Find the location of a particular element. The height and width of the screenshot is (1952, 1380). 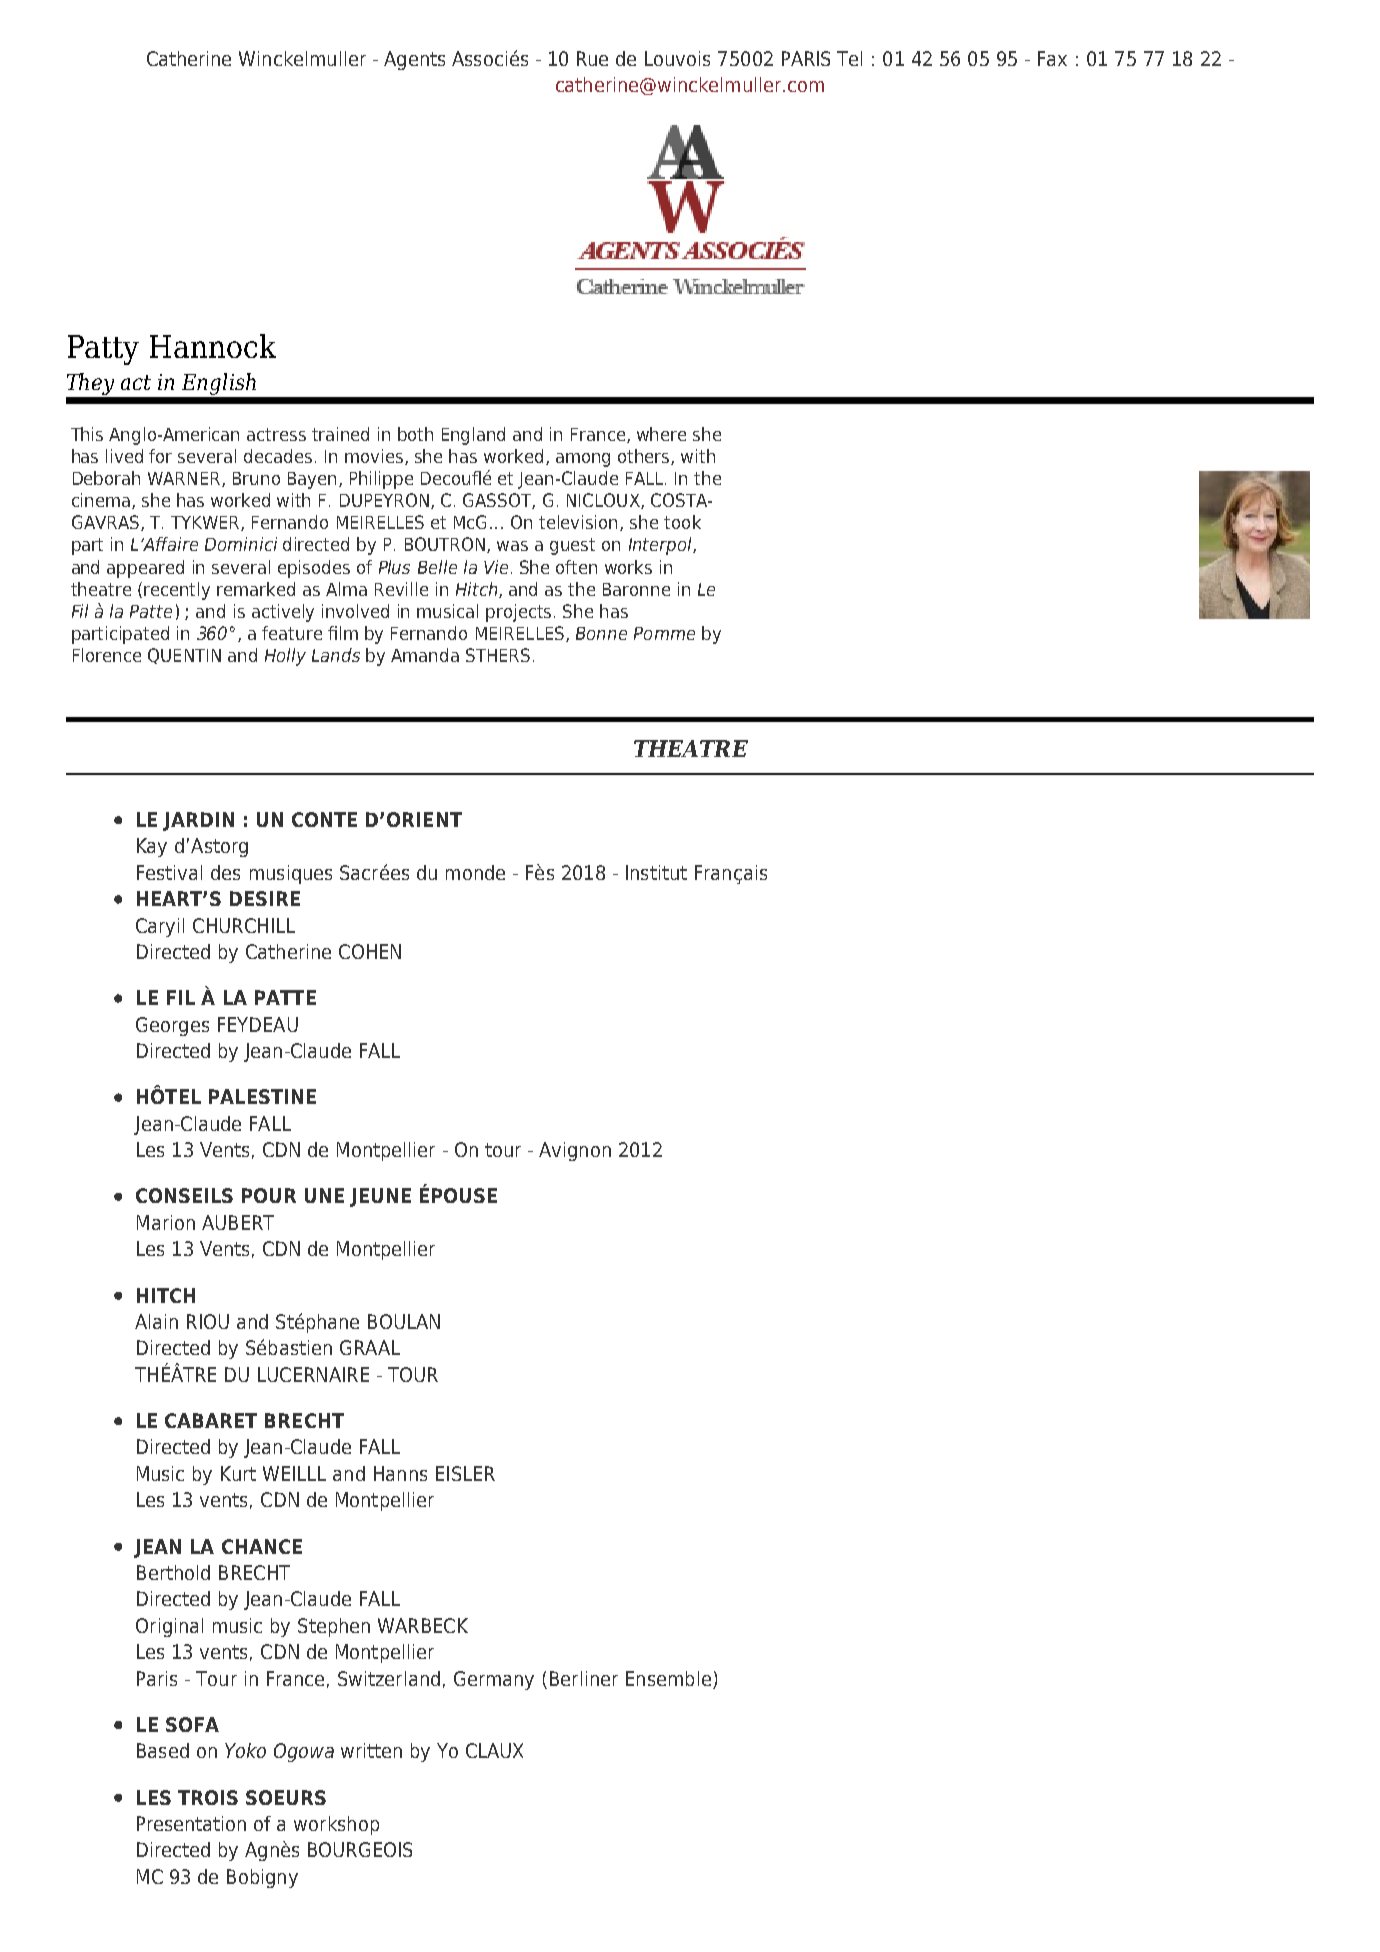

Avignon is located at coordinates (575, 1151).
